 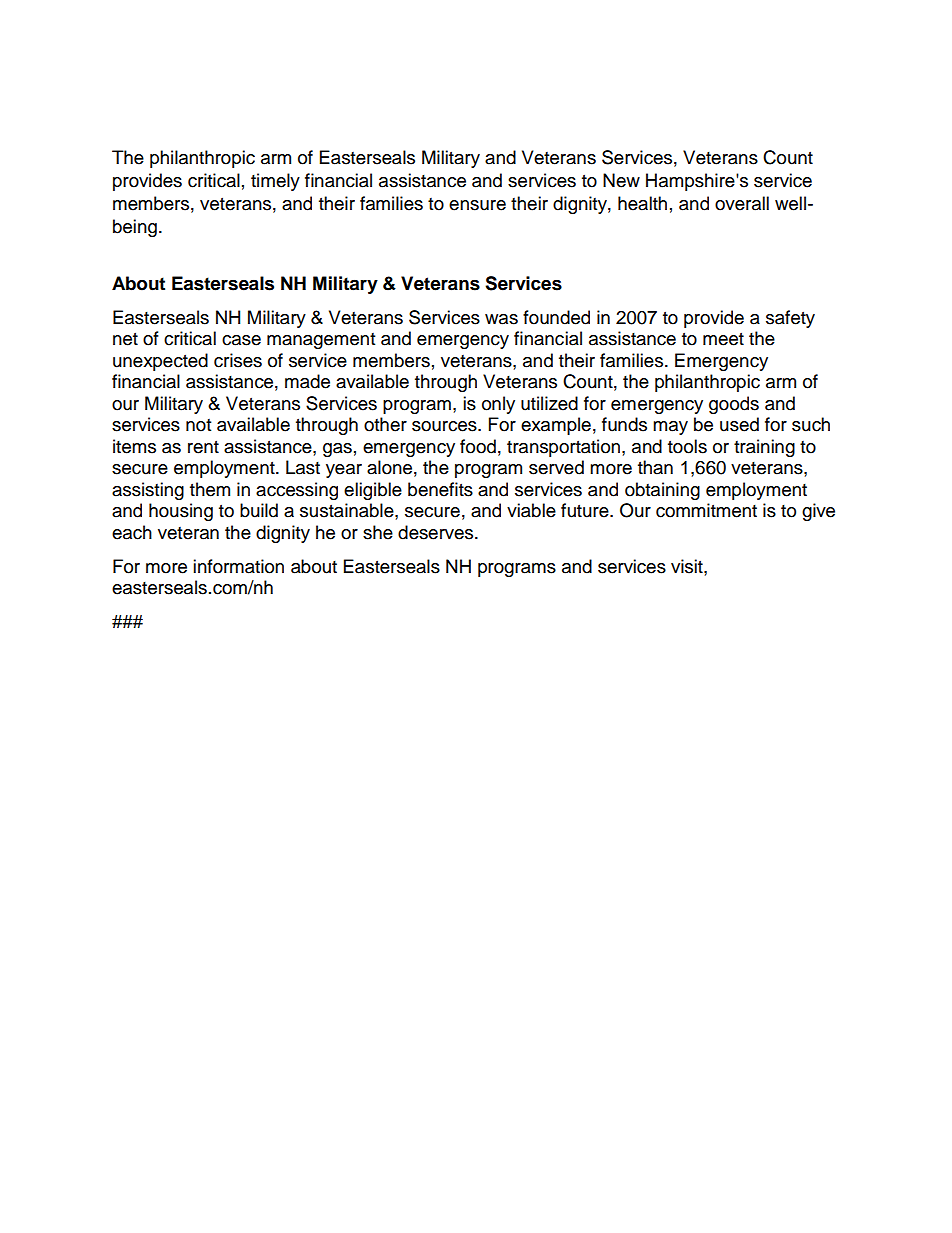 What do you see at coordinates (477, 205) in the image?
I see `ensure` at bounding box center [477, 205].
